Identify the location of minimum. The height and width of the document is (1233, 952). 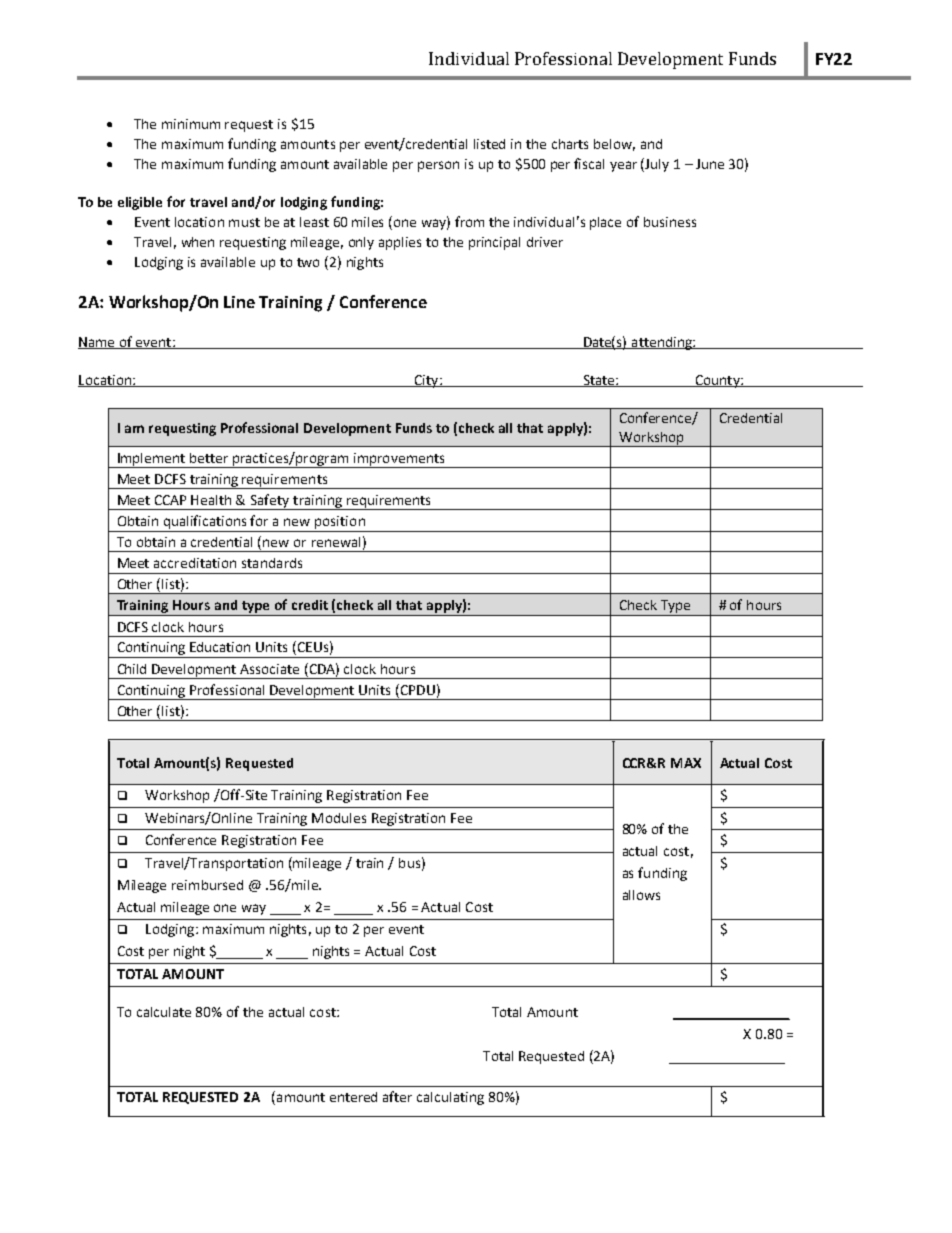
(191, 124).
